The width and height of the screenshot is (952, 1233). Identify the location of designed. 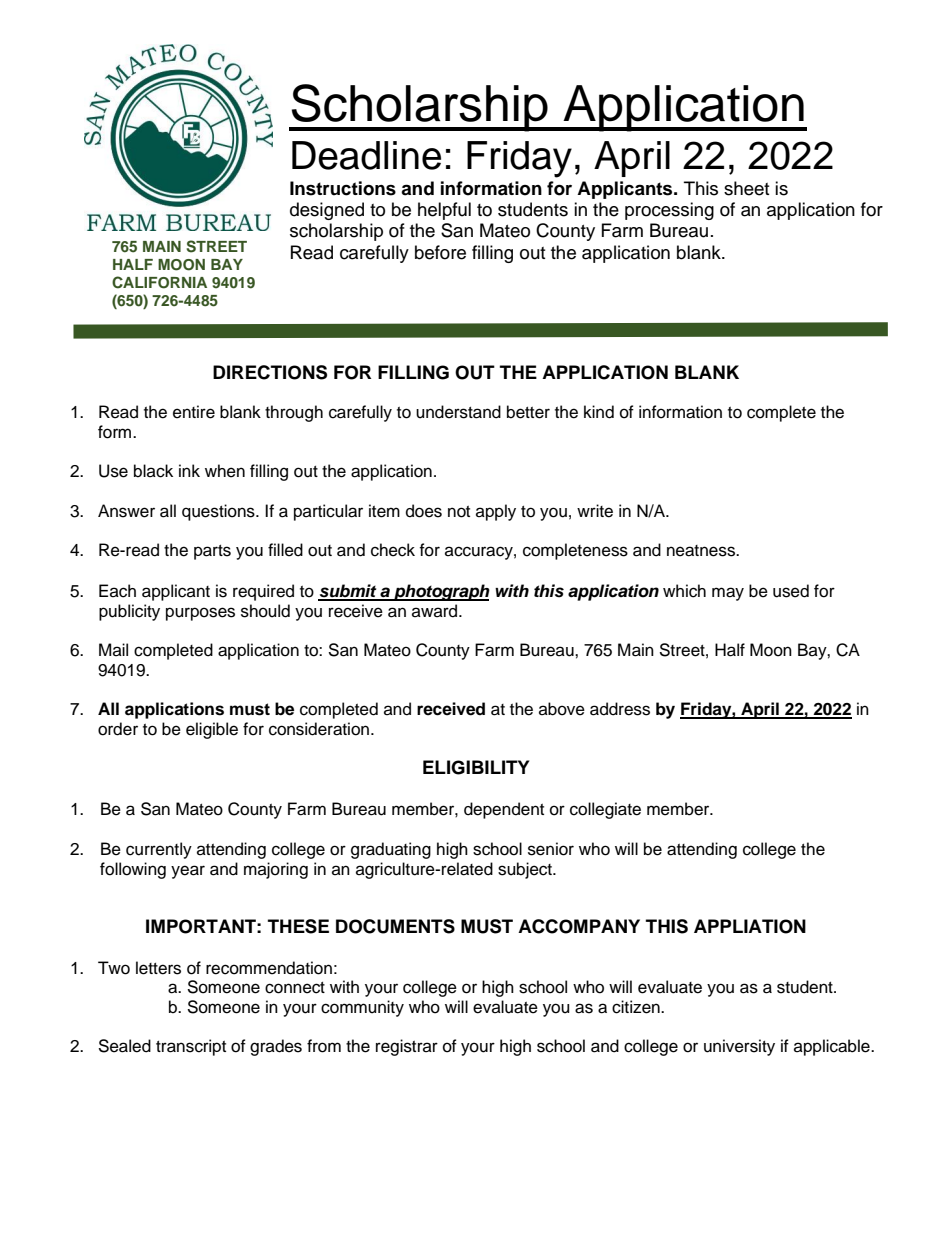
(327, 211).
